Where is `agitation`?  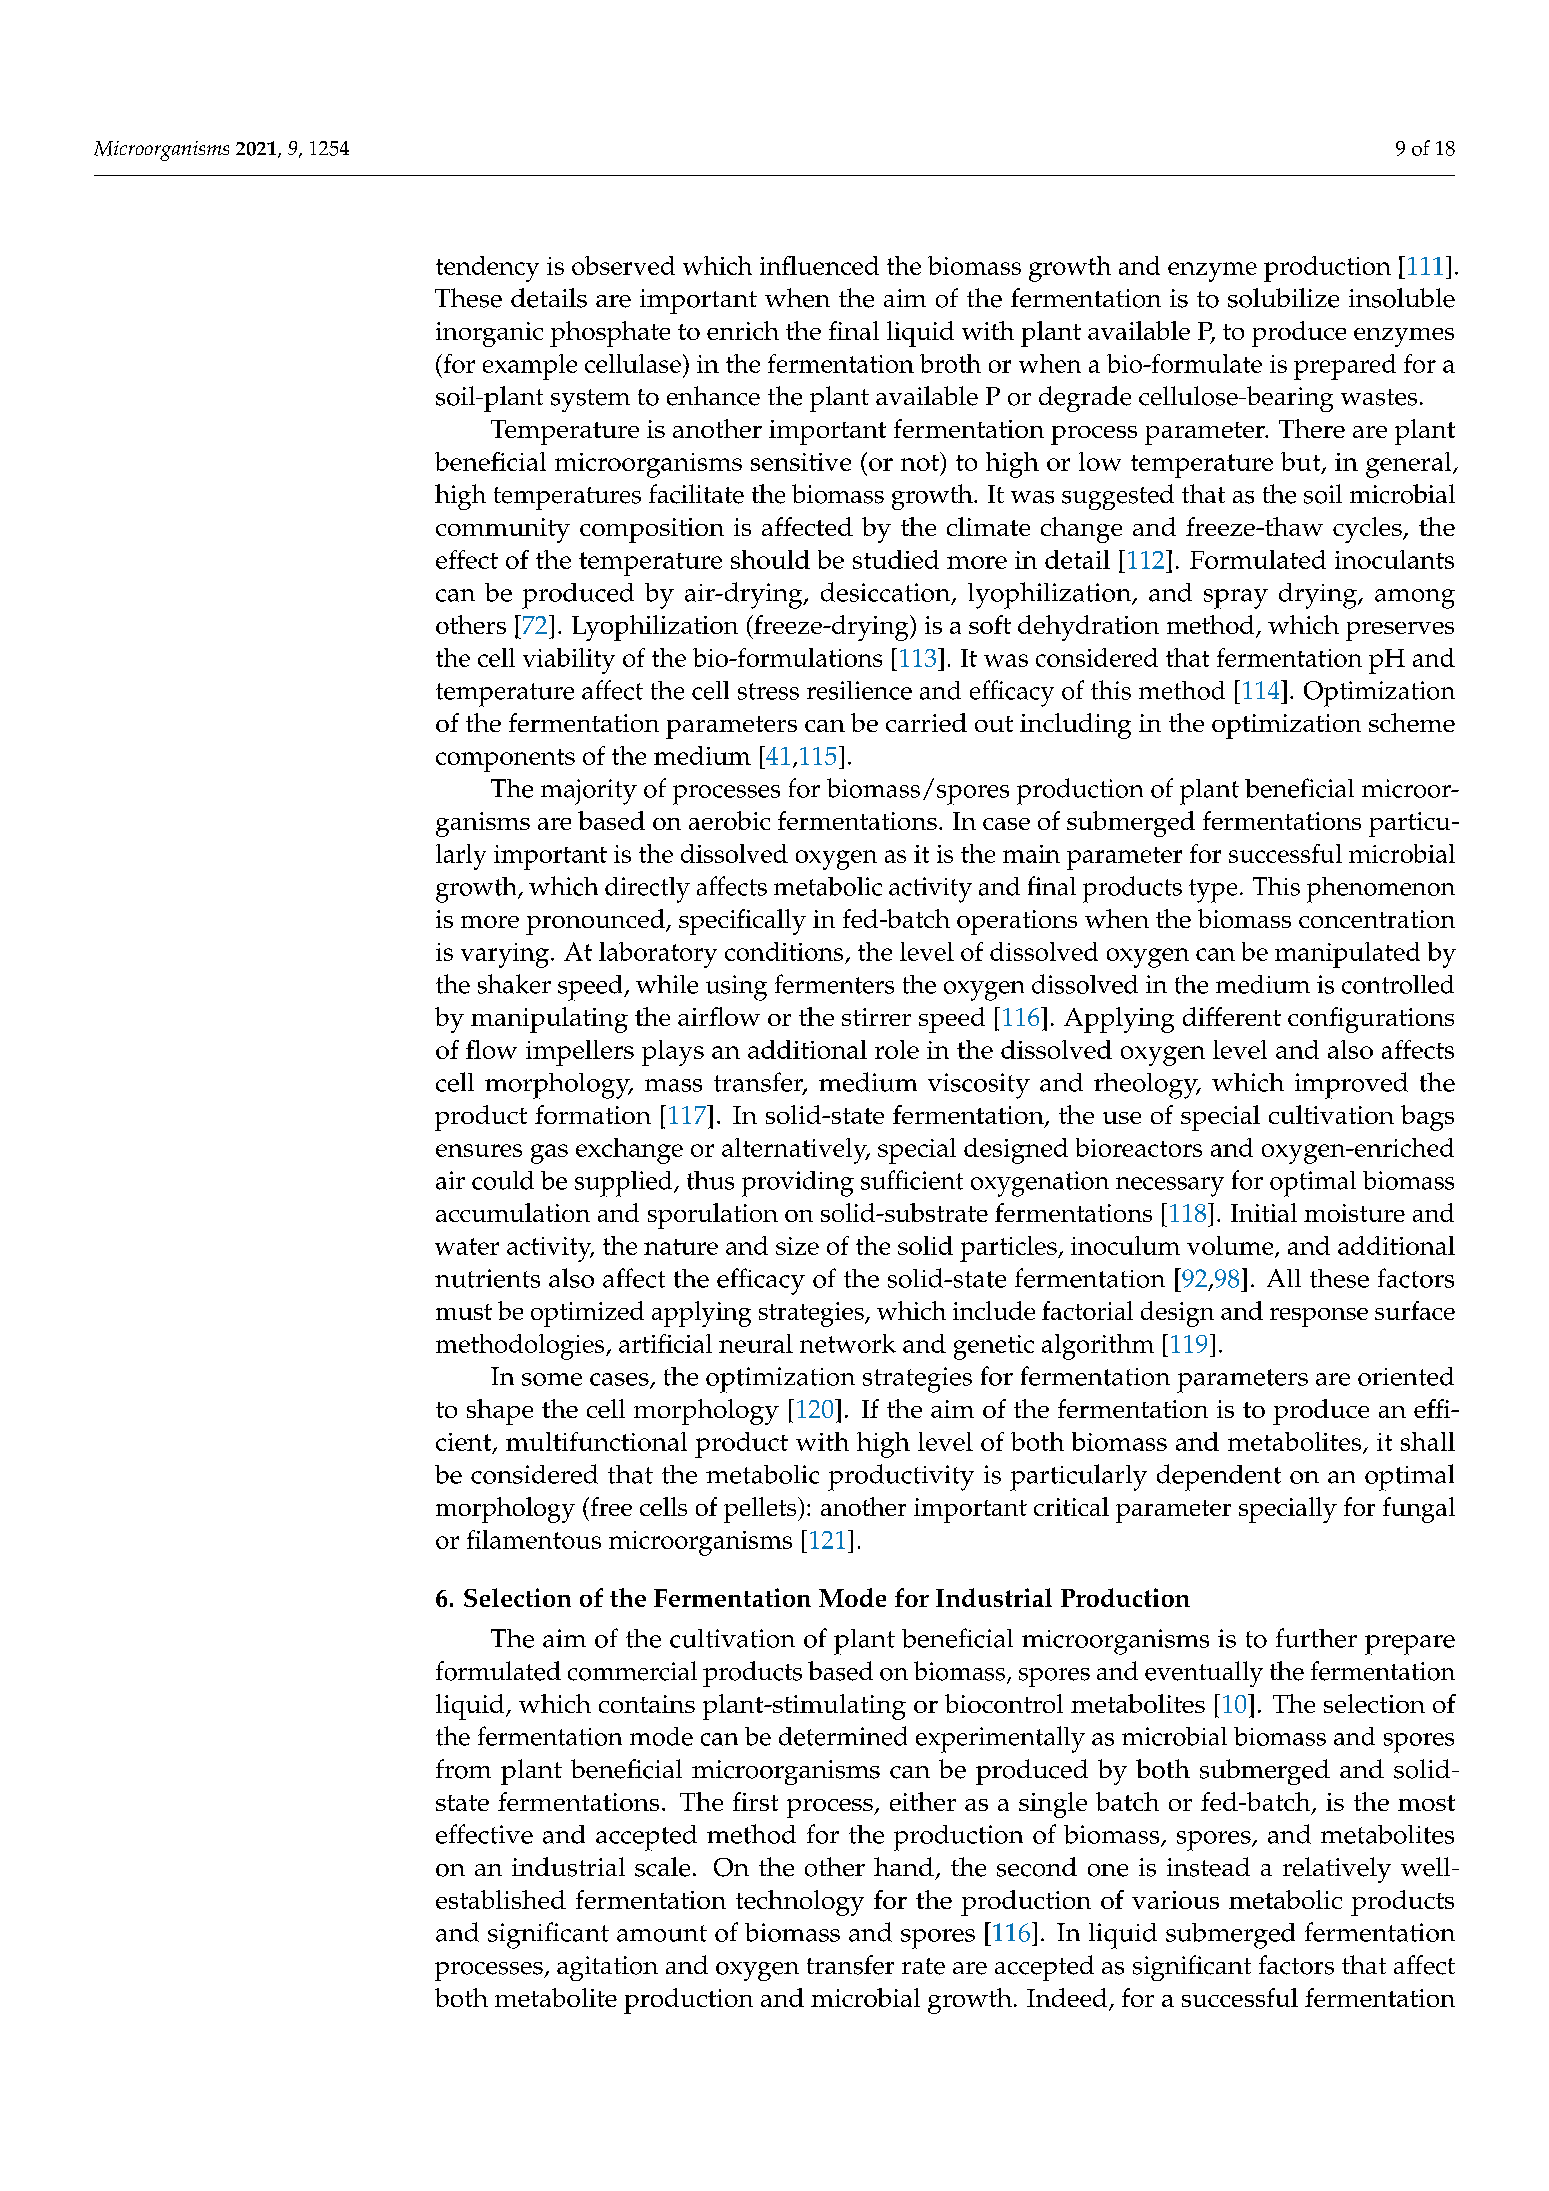 agitation is located at coordinates (607, 1968).
